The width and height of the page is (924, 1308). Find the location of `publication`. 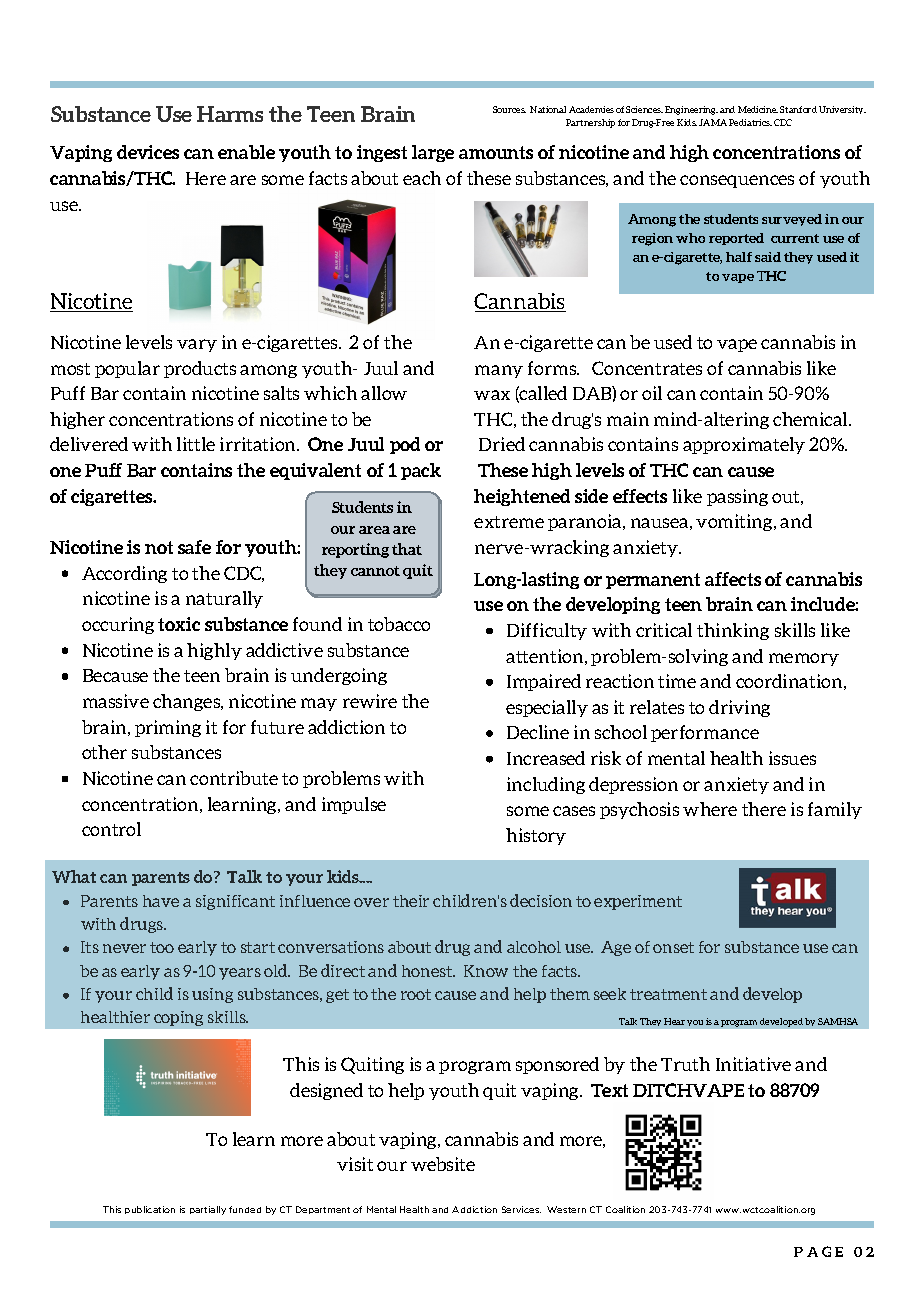

publication is located at coordinates (150, 1210).
